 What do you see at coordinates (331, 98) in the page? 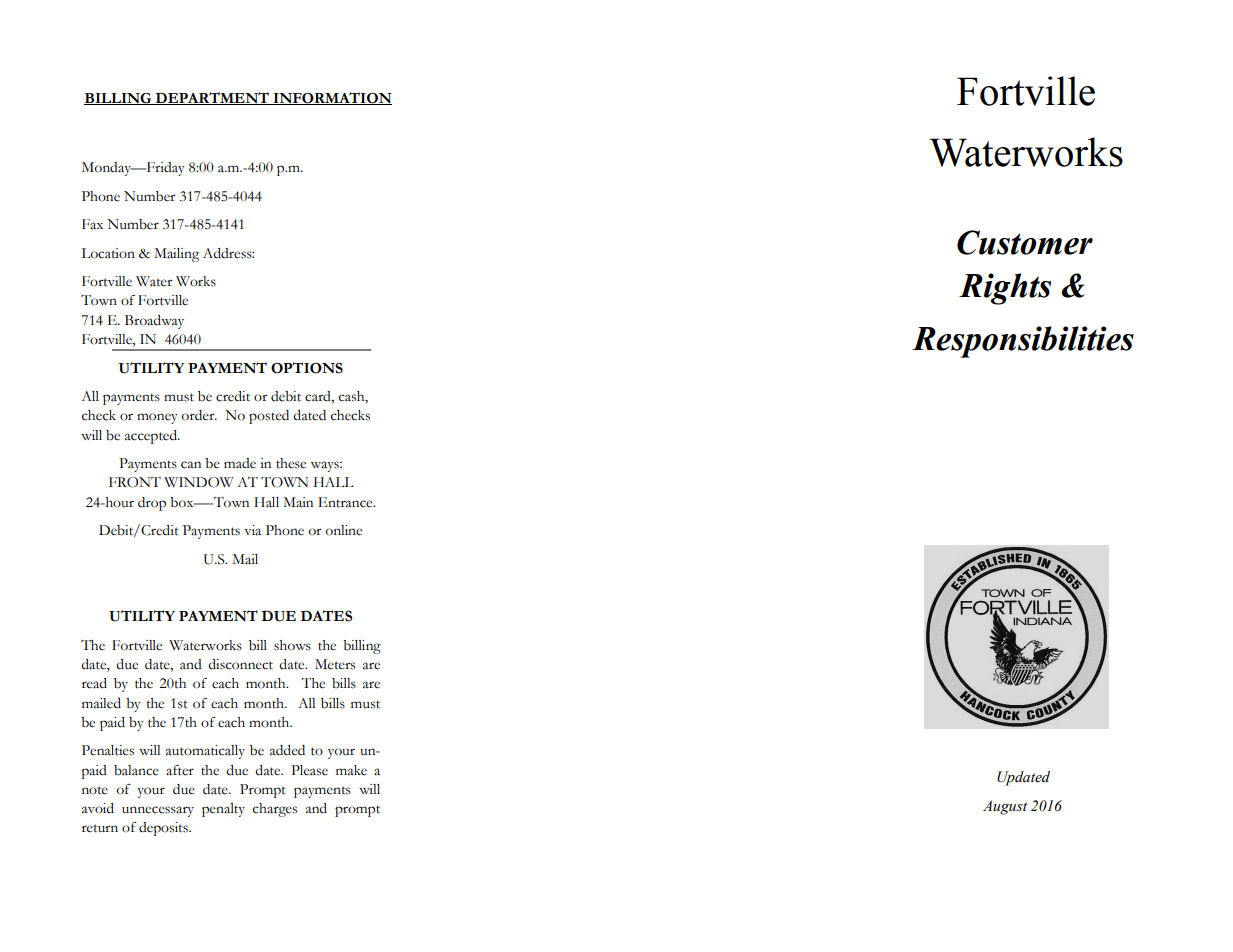
I see `INFORMATION` at bounding box center [331, 98].
